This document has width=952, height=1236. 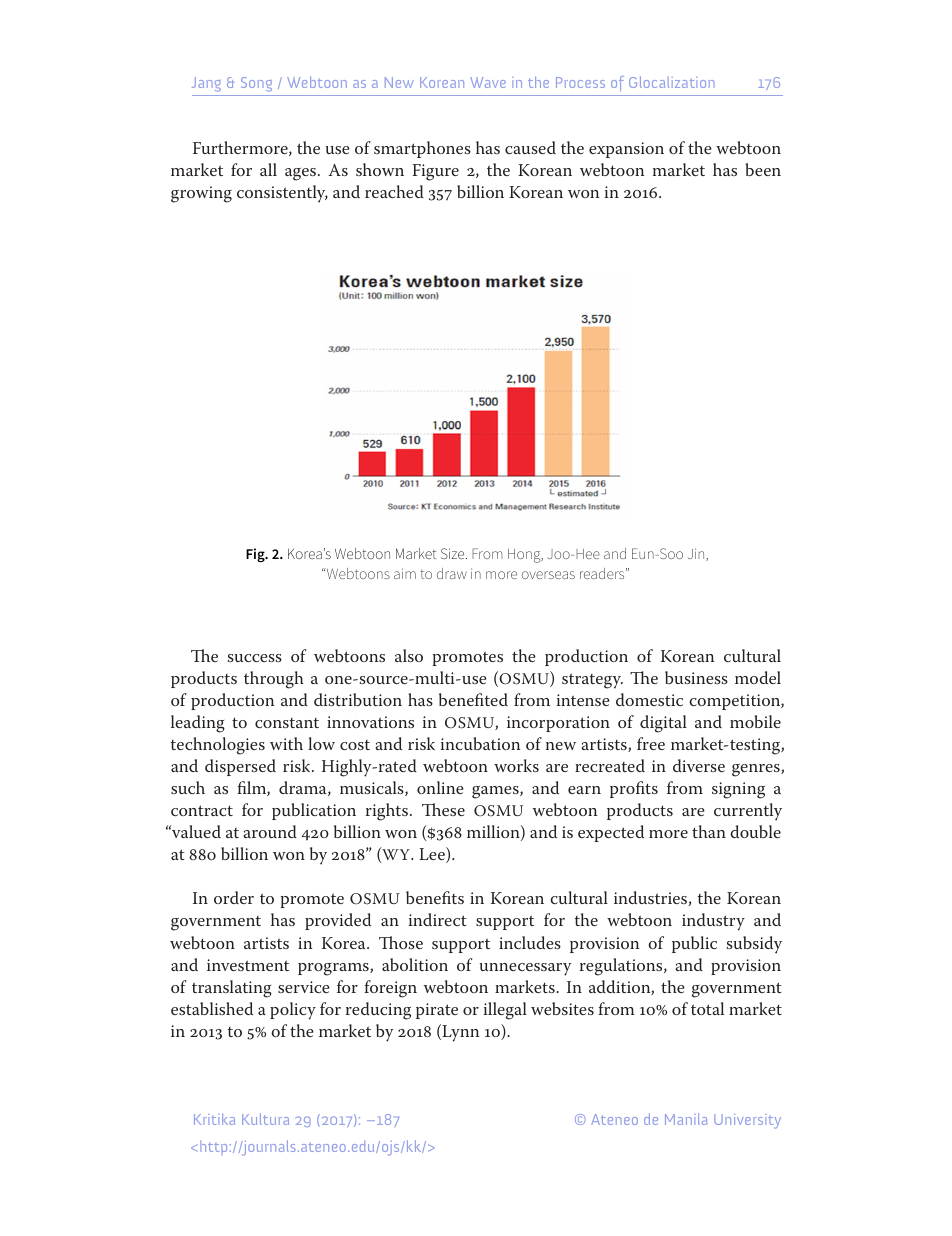 What do you see at coordinates (433, 855) in the document?
I see `Lee` at bounding box center [433, 855].
